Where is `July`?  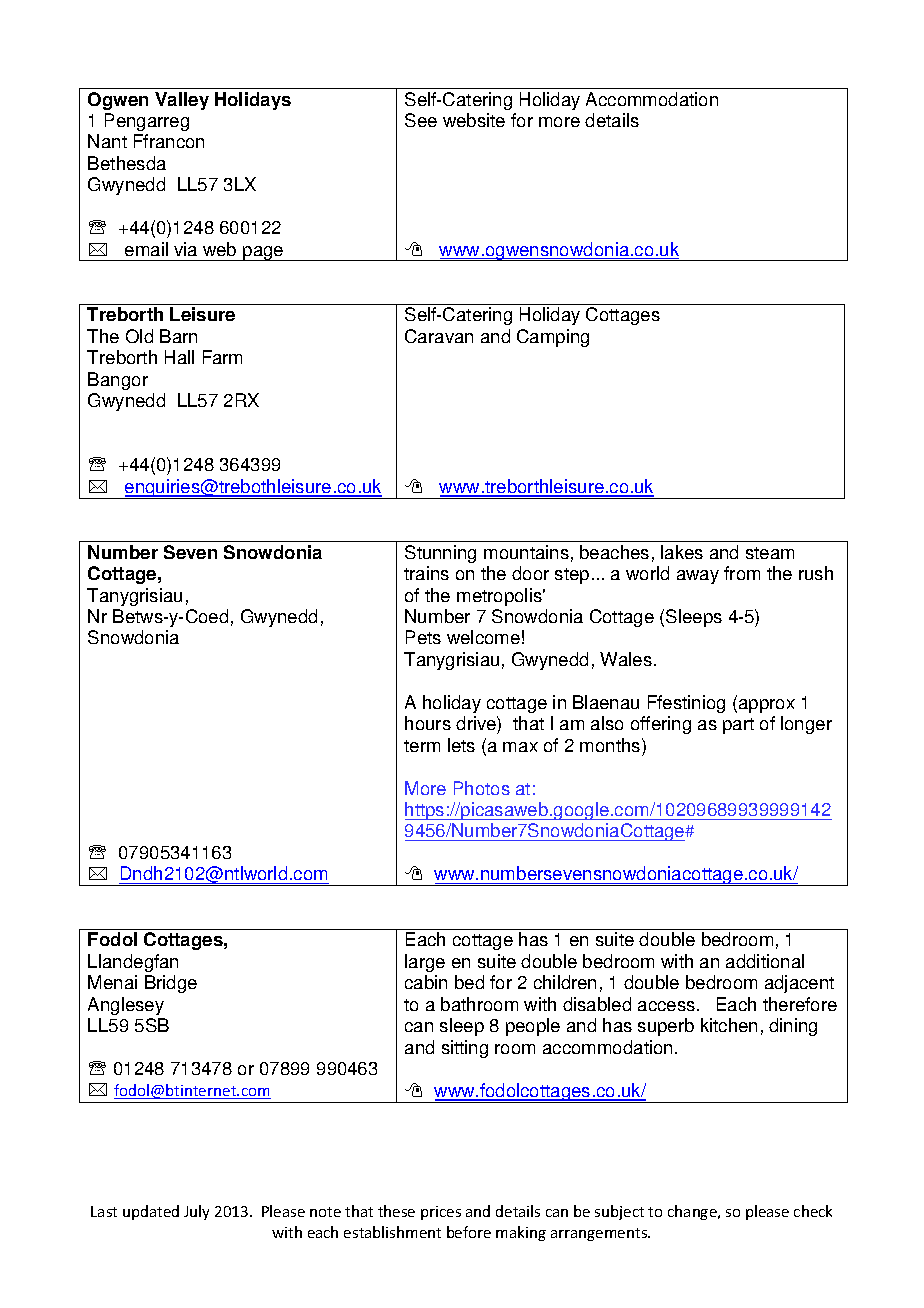
July is located at coordinates (196, 1212).
